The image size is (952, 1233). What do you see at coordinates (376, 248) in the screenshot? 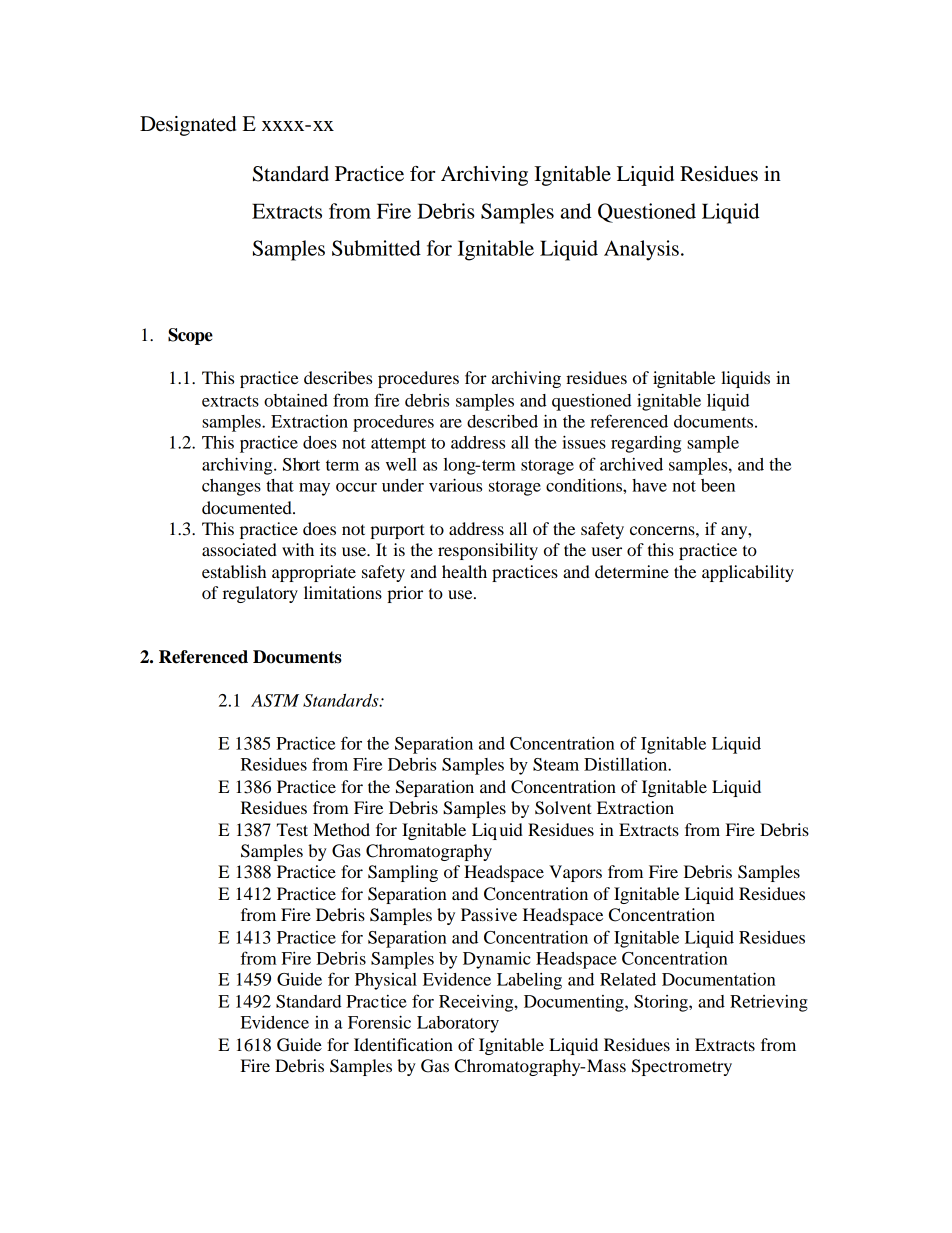
I see `Submitted` at bounding box center [376, 248].
